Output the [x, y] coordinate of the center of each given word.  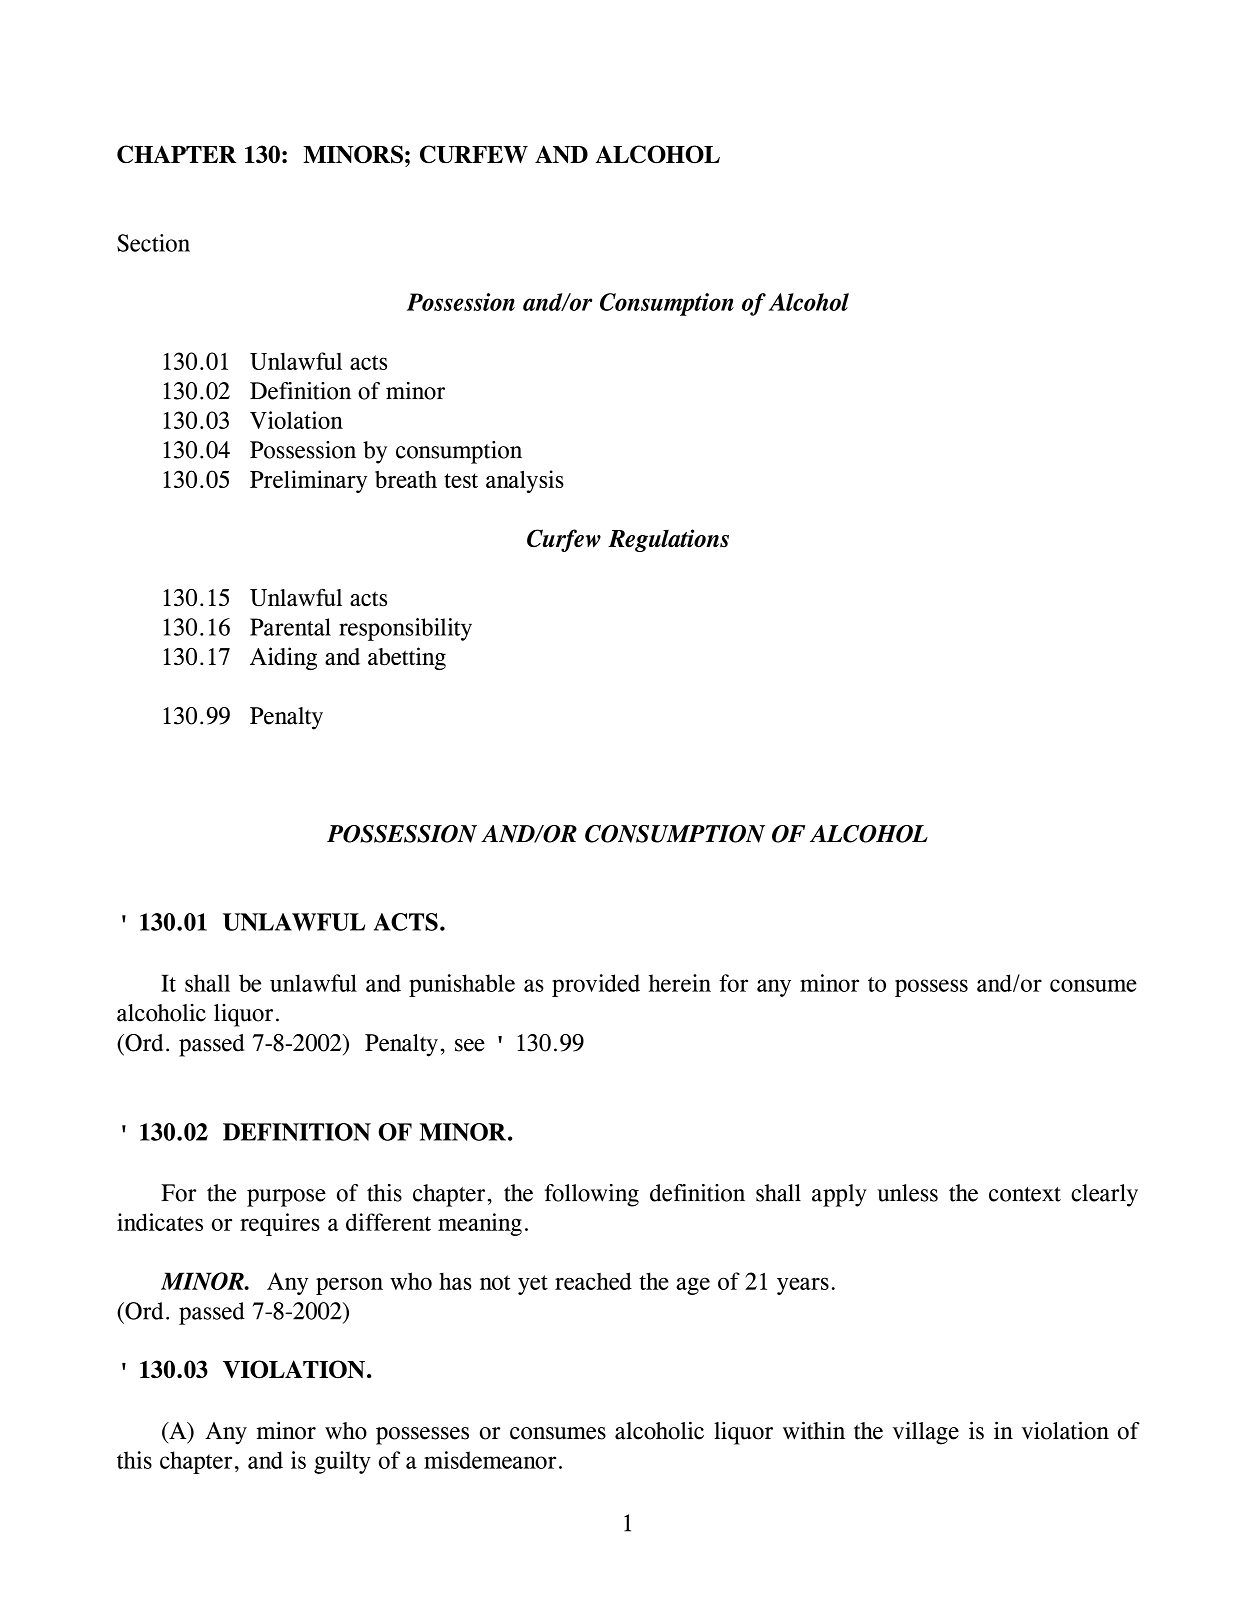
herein [680, 983]
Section [153, 243]
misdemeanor [490, 1460]
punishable [462, 985]
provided [596, 985]
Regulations [668, 540]
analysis [525, 481]
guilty [342, 1462]
